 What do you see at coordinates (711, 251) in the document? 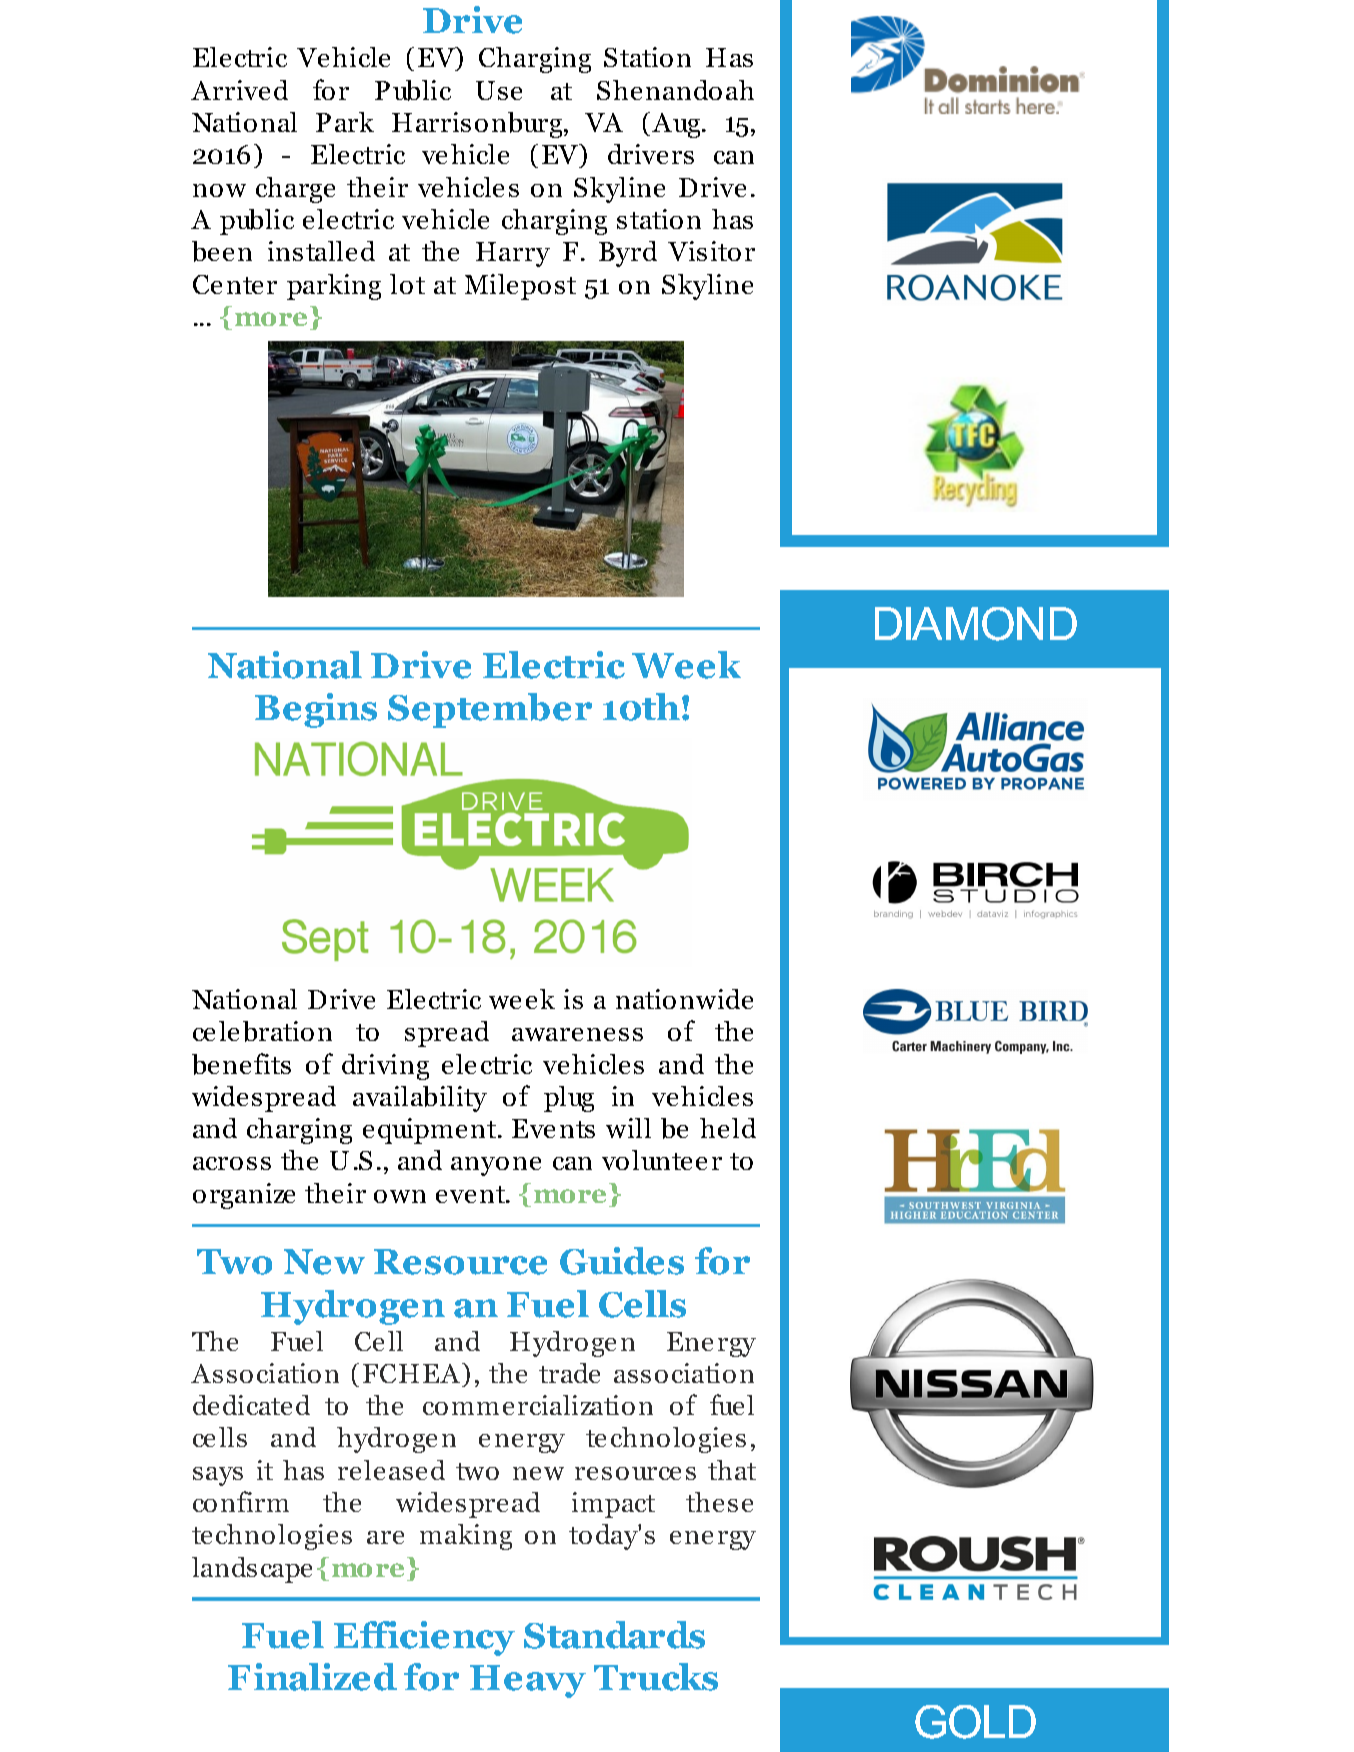
I see `Visitor` at bounding box center [711, 251].
